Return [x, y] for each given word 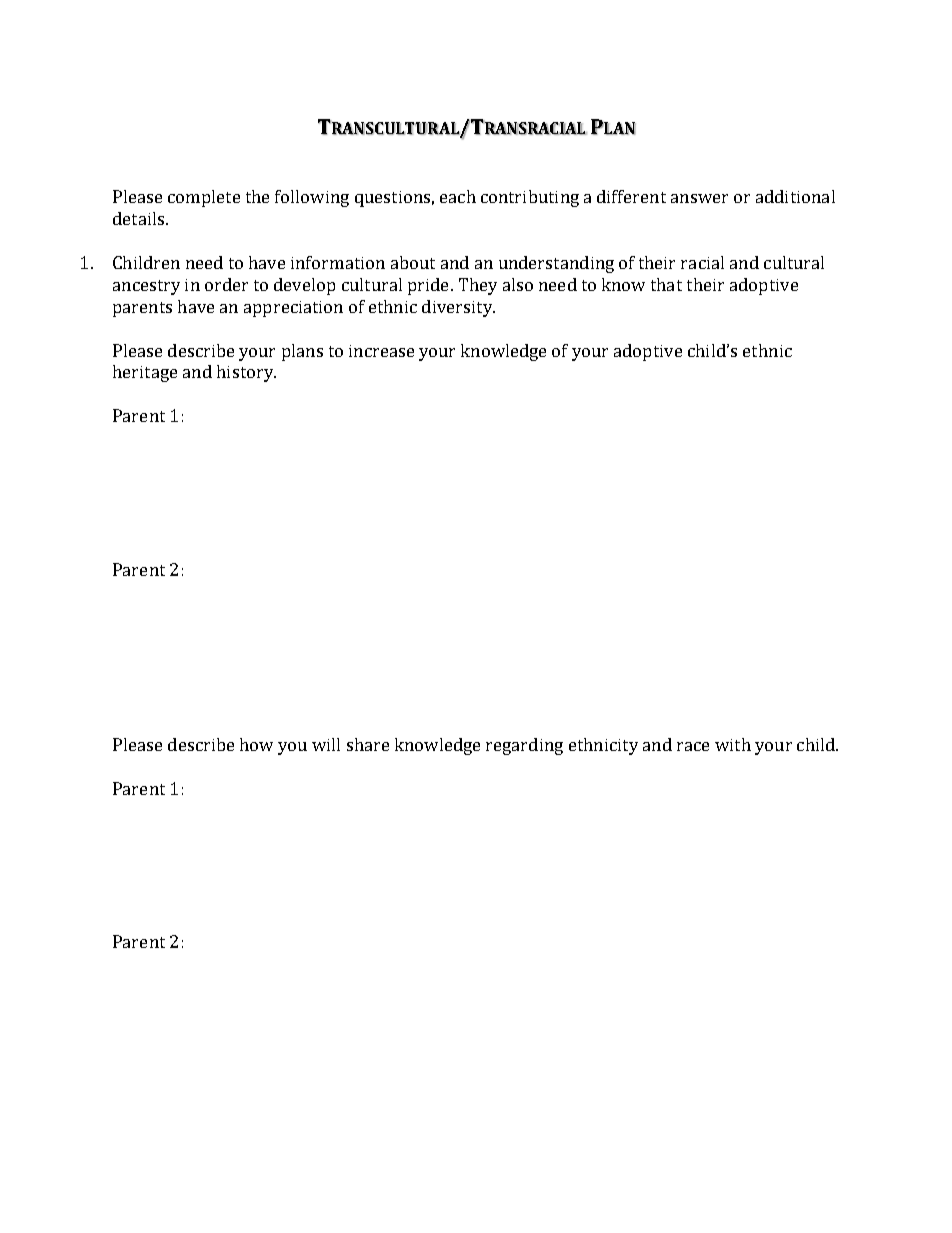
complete [204, 198]
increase [381, 351]
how [256, 744]
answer [699, 198]
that [666, 284]
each [458, 196]
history [246, 373]
